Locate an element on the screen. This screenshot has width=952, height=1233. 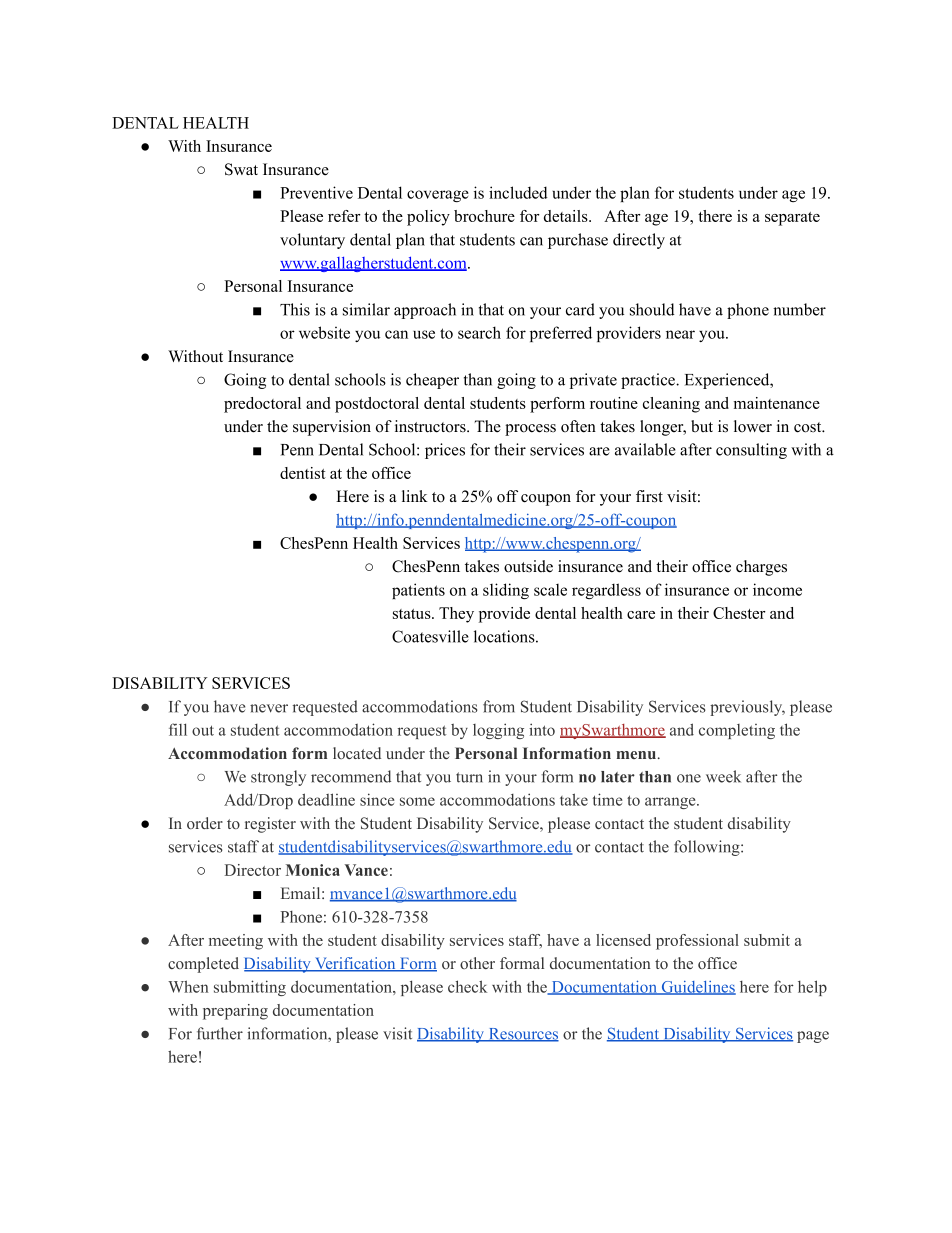
process is located at coordinates (530, 430).
